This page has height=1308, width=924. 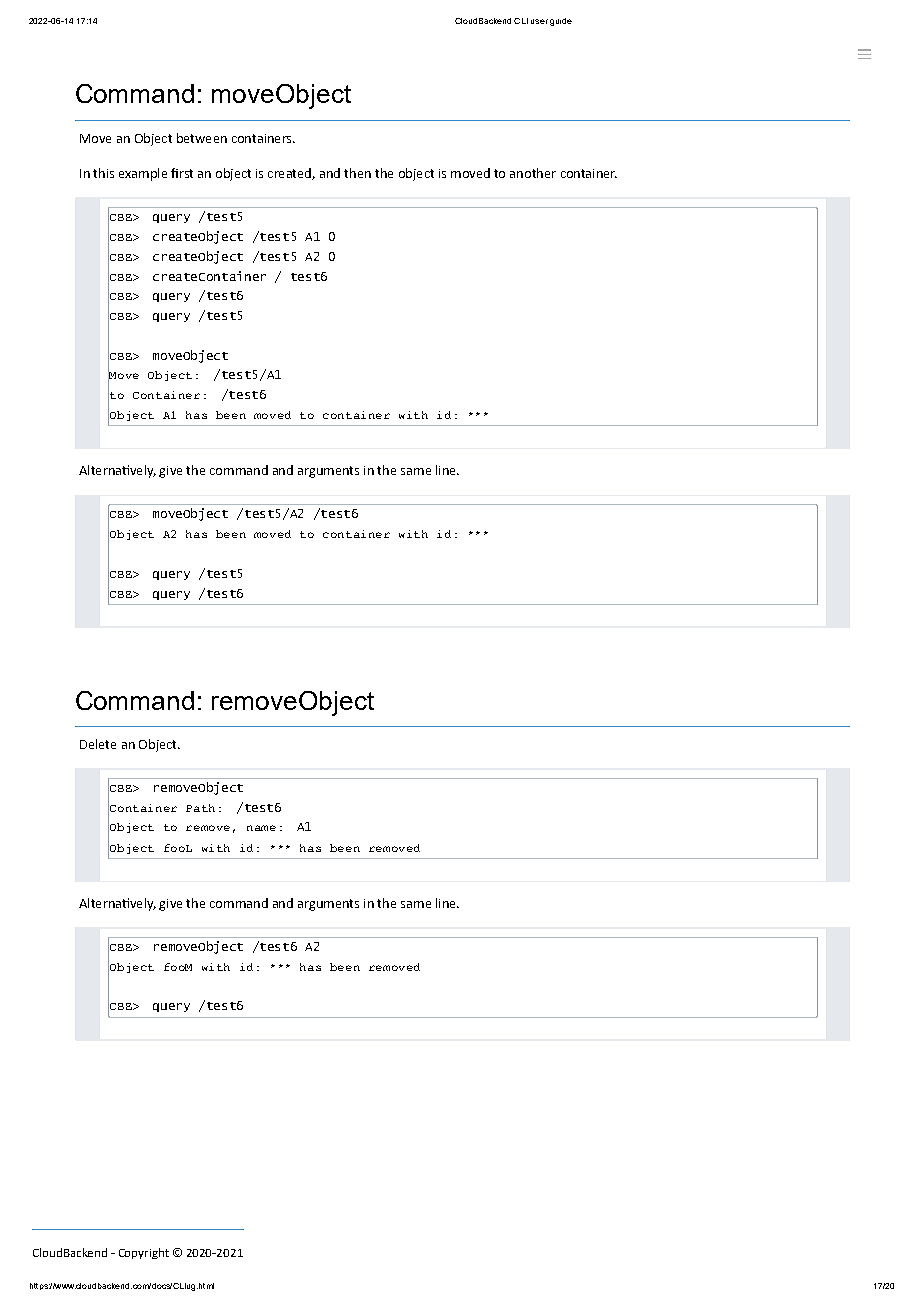 I want to click on another, so click(x=533, y=173).
